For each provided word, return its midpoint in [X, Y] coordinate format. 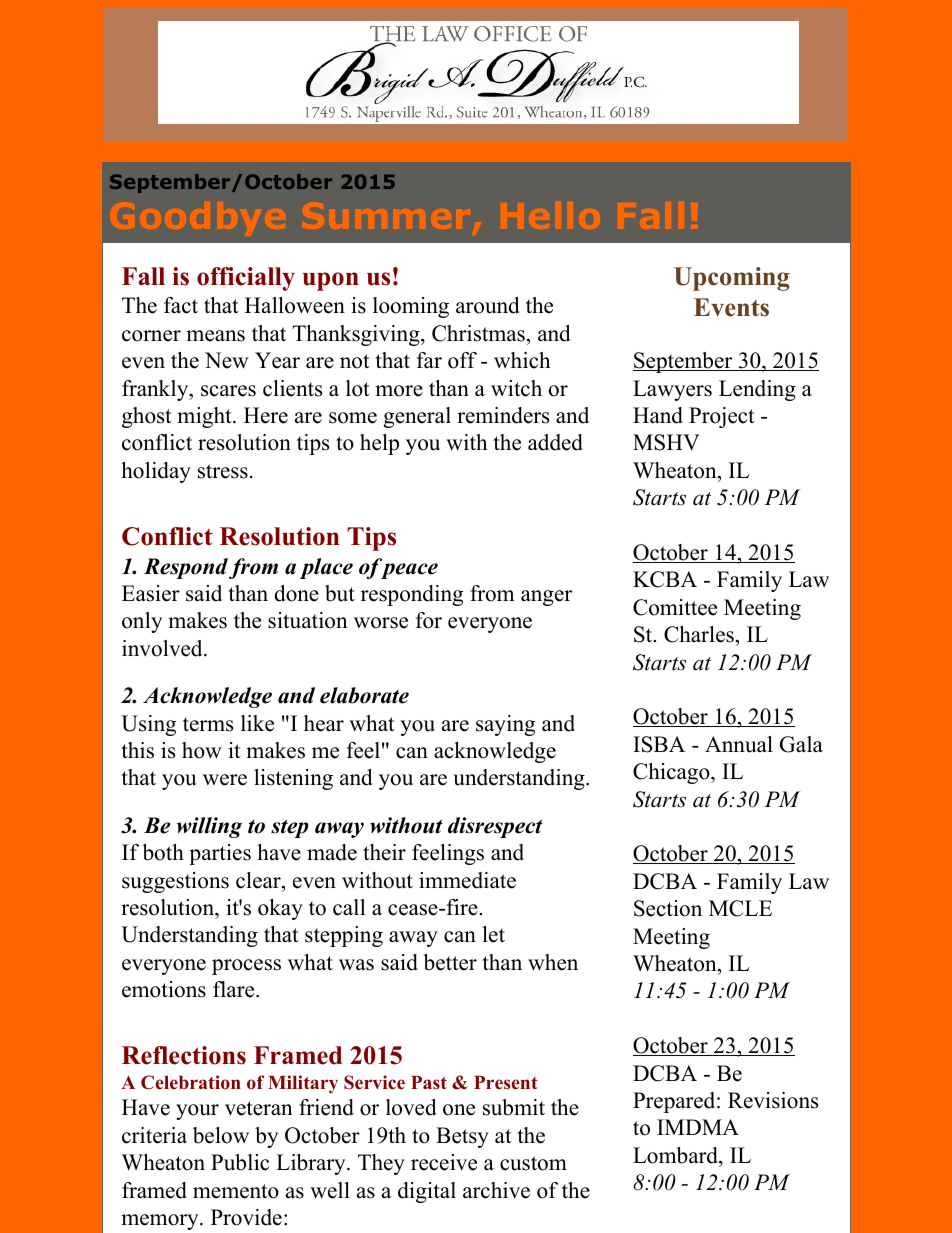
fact [181, 305]
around [487, 305]
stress [223, 471]
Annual [739, 744]
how [202, 750]
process [246, 967]
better [450, 962]
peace [409, 571]
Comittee [675, 607]
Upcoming [732, 279]
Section [668, 908]
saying [505, 725]
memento [236, 1191]
